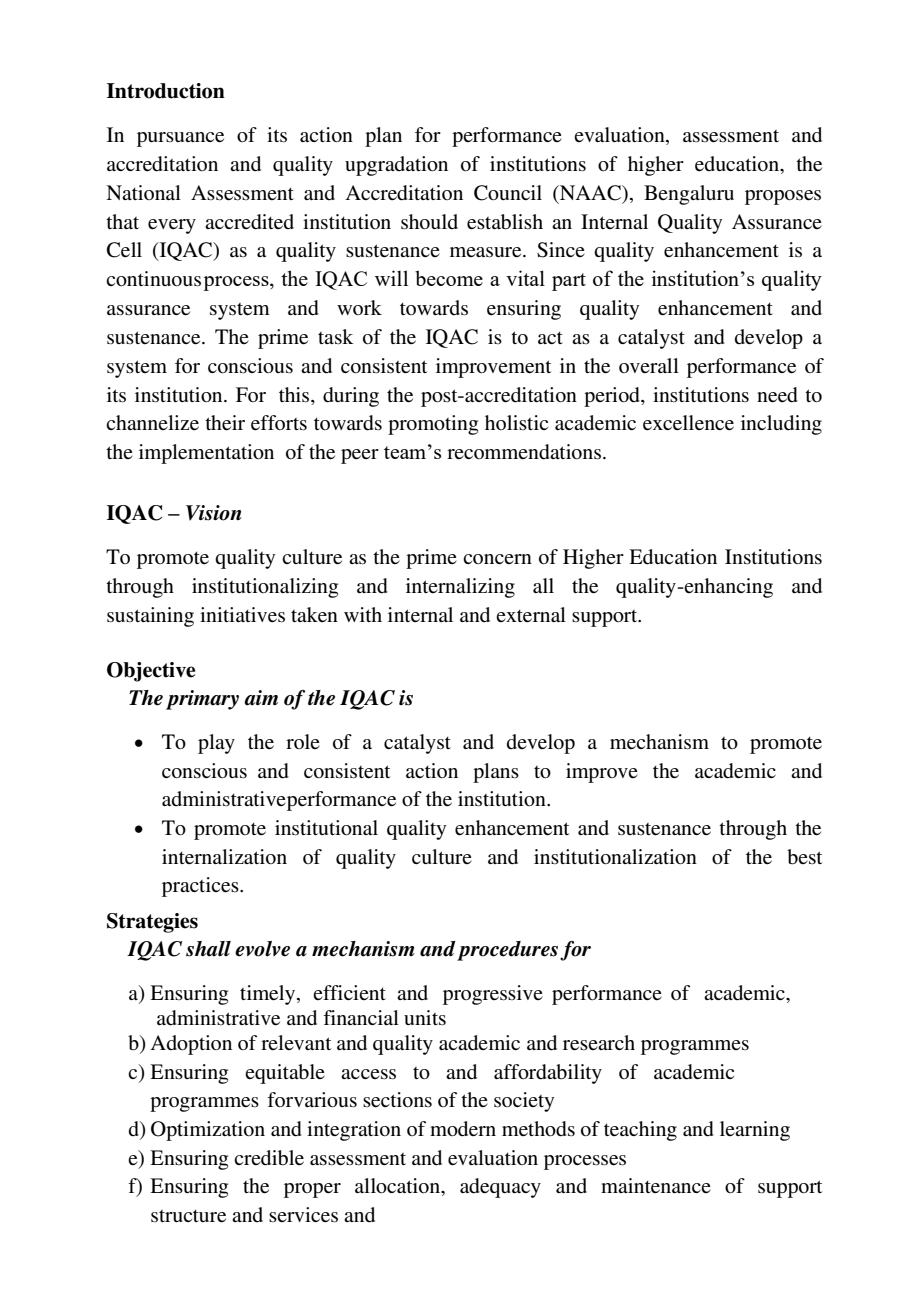  Describe the element at coordinates (188, 1216) in the screenshot. I see `structure` at that location.
